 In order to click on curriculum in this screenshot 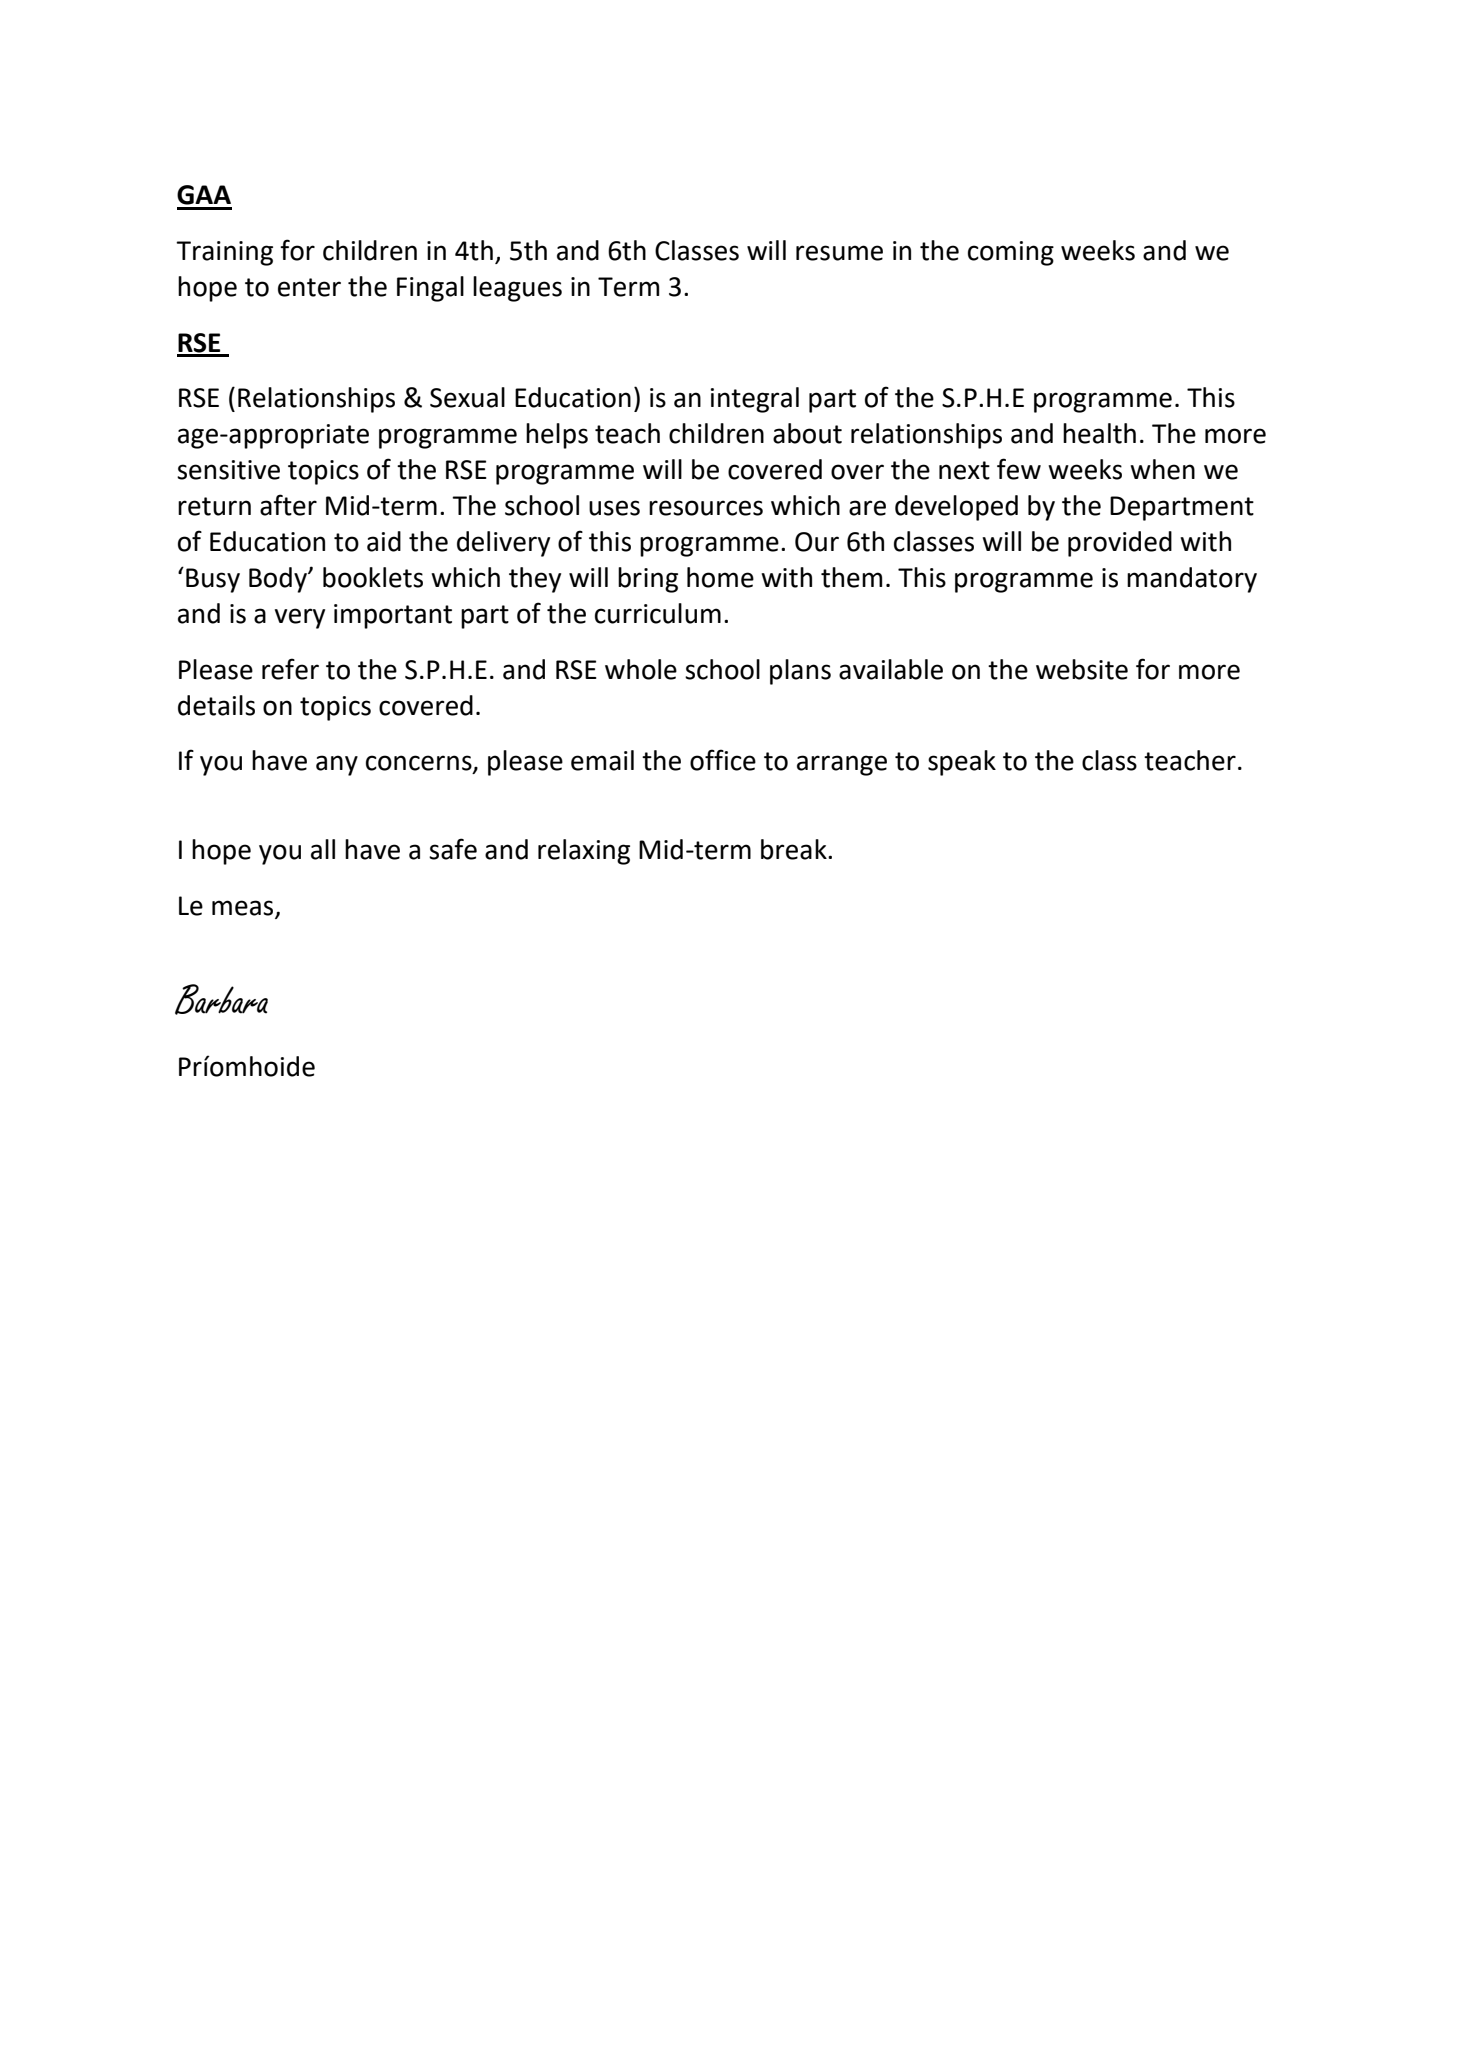, I will do `click(658, 613)`.
